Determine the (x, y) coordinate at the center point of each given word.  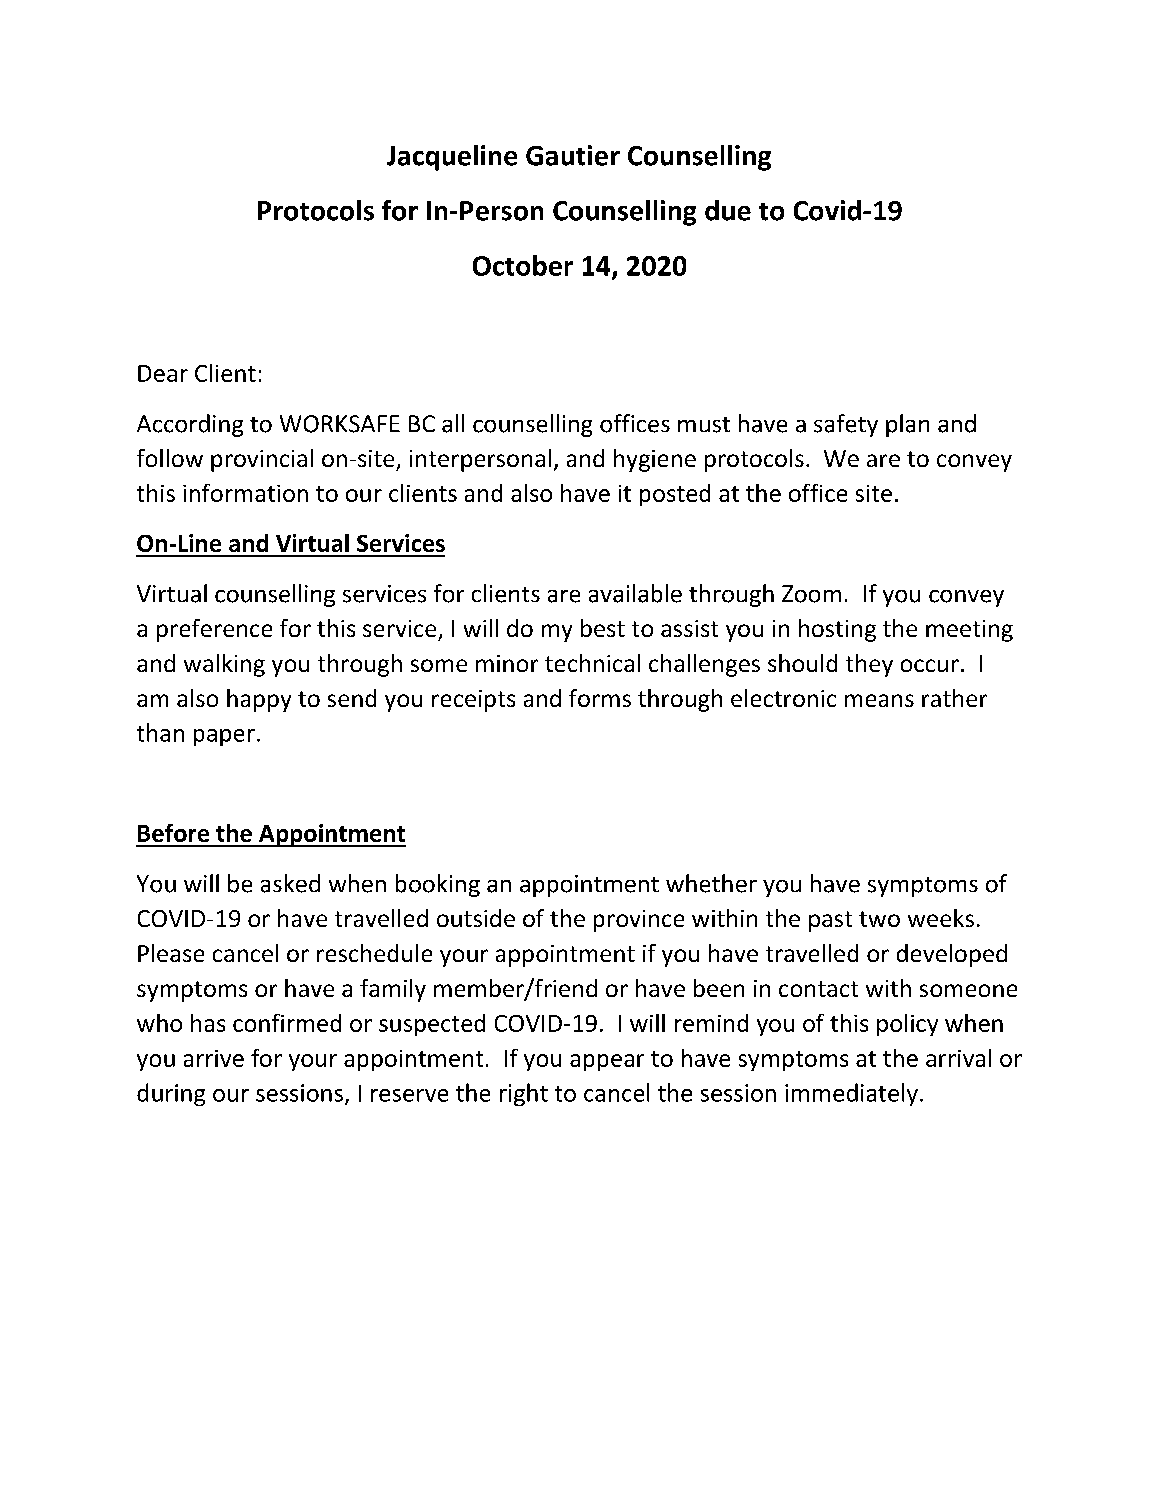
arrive (214, 1058)
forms (600, 698)
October (523, 265)
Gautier (573, 155)
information (245, 493)
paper (224, 737)
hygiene (655, 460)
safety (846, 425)
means (879, 700)
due (728, 210)
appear (607, 1062)
